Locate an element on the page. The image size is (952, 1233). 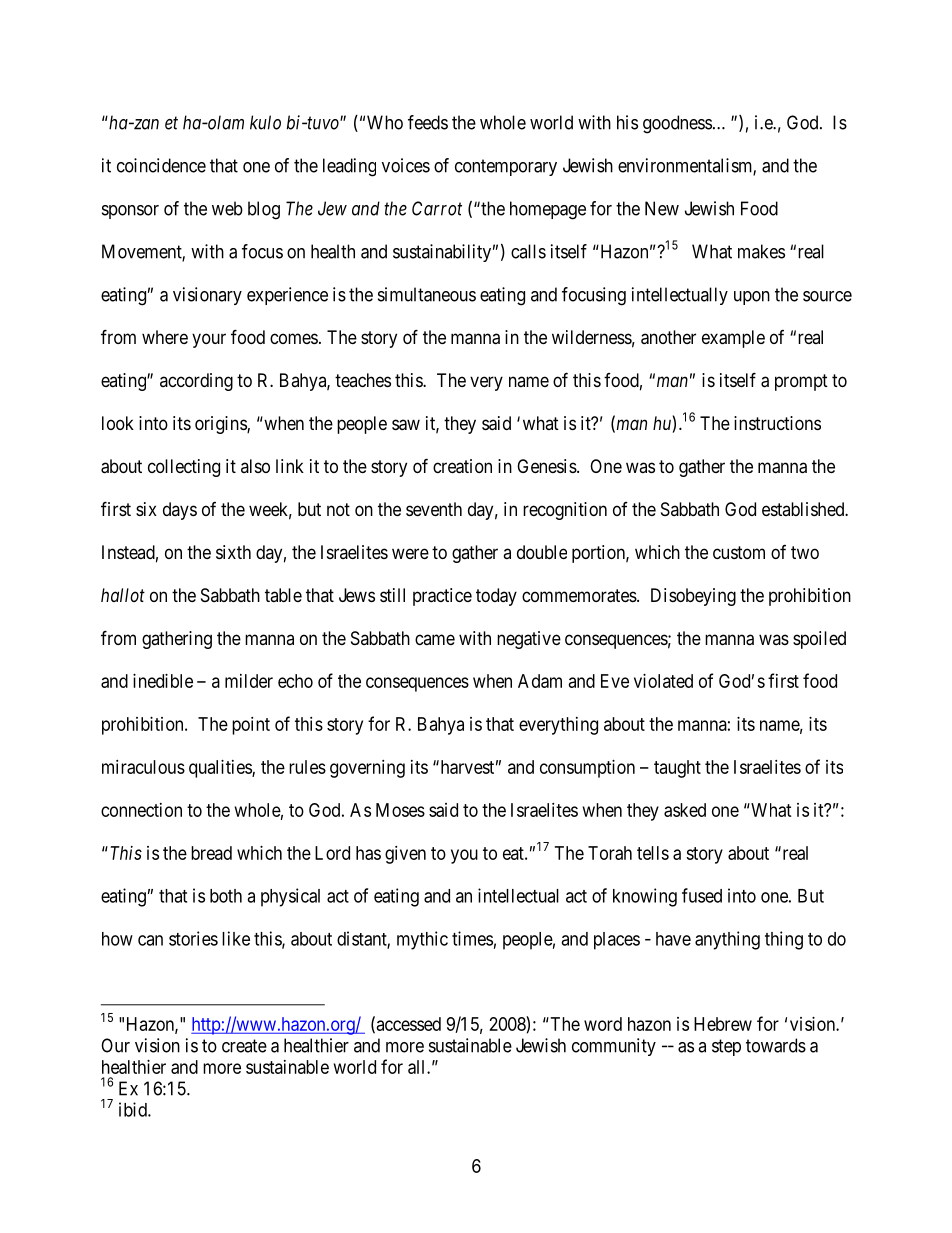
asked is located at coordinates (685, 810).
